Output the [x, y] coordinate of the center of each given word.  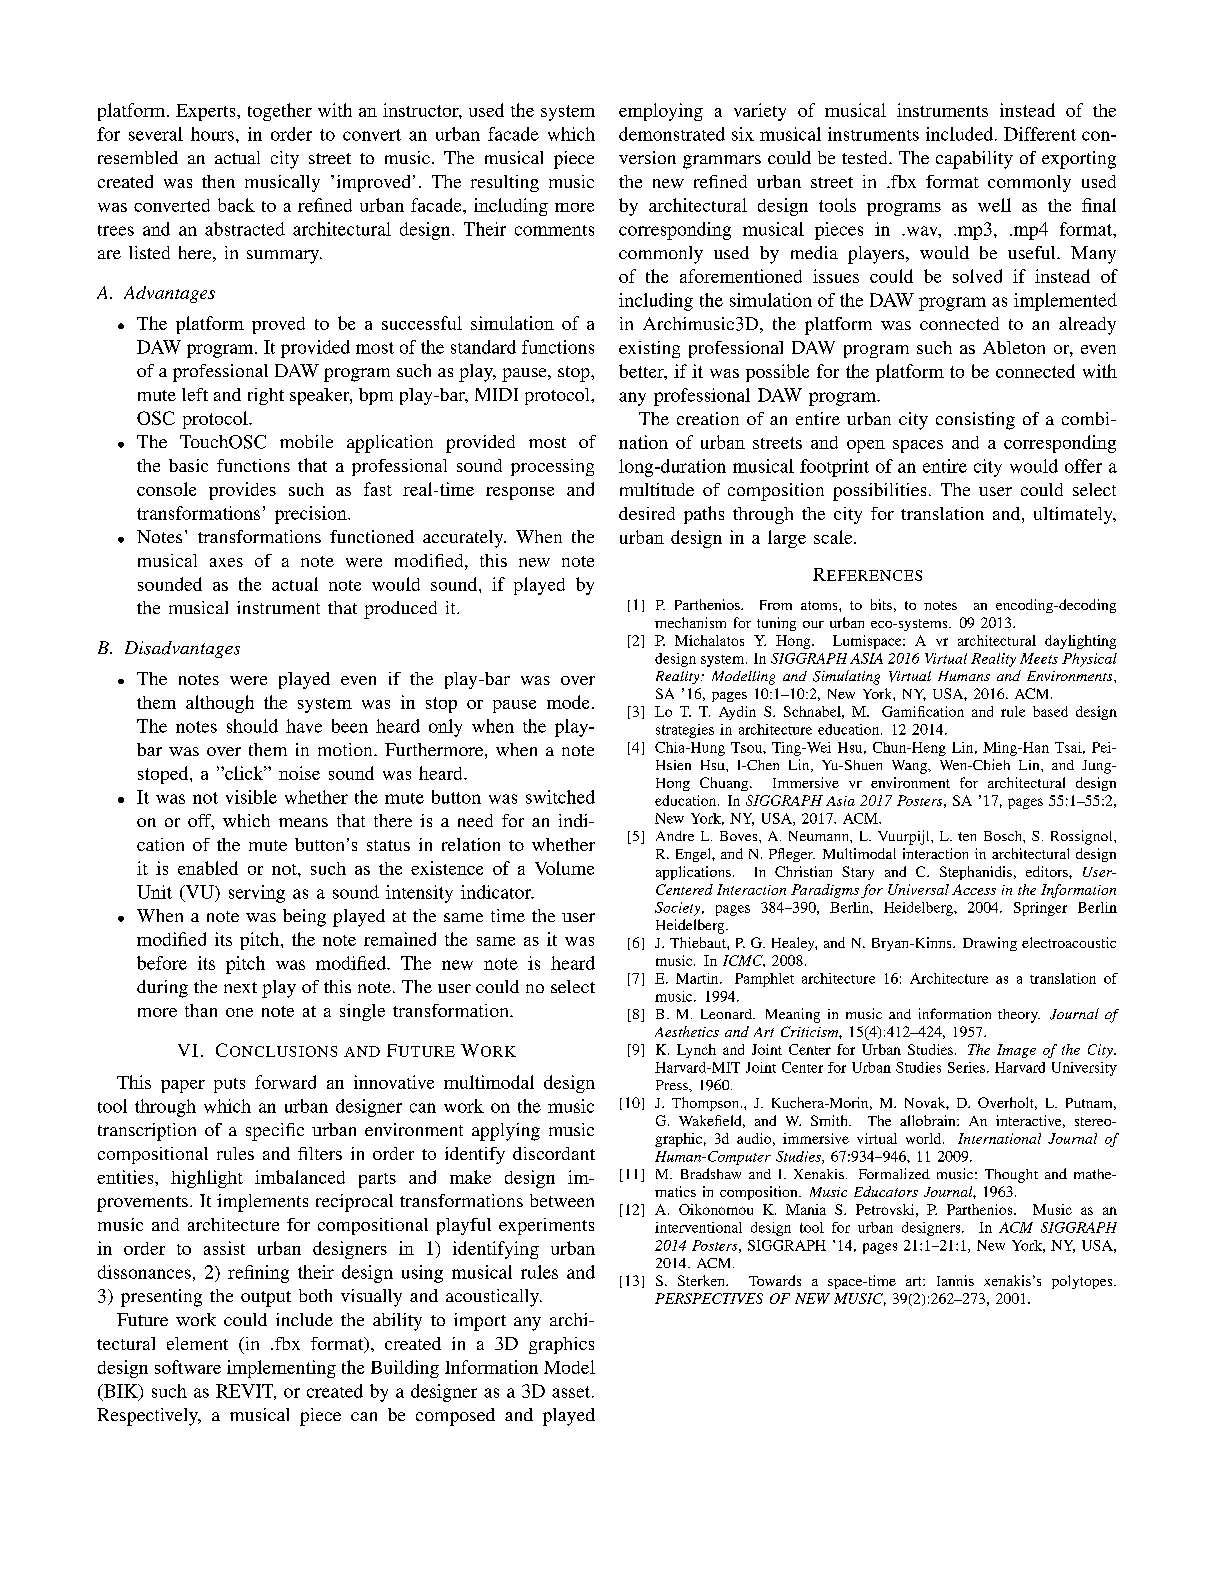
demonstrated [672, 134]
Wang [910, 767]
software [188, 1367]
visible [251, 797]
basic [188, 465]
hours [212, 134]
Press [673, 1085]
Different [1040, 134]
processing [552, 467]
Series [968, 1067]
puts [229, 1085]
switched [560, 797]
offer [1083, 466]
